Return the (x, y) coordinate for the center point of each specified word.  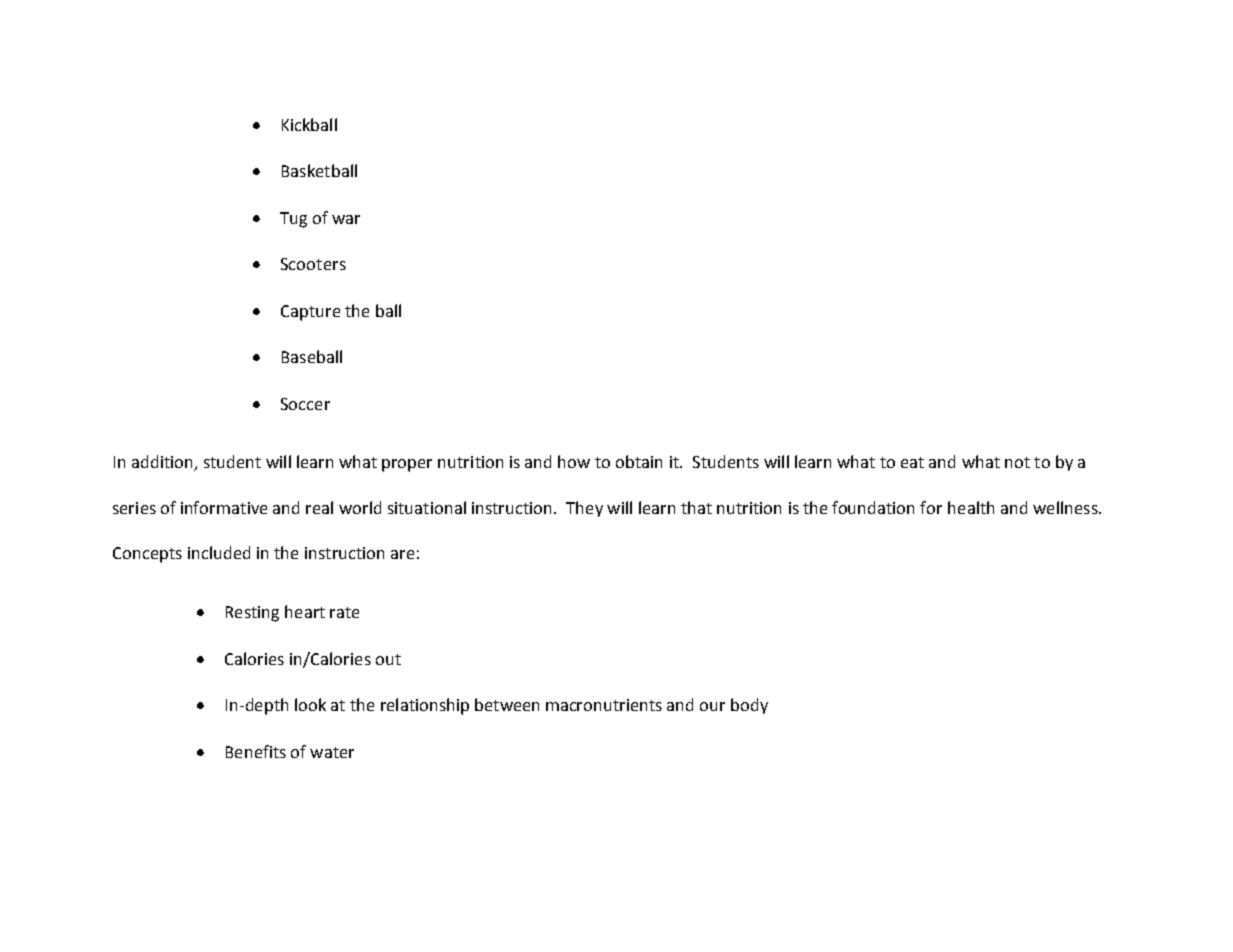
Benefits (256, 751)
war (346, 219)
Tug (293, 220)
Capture (310, 313)
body (749, 706)
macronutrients (604, 705)
